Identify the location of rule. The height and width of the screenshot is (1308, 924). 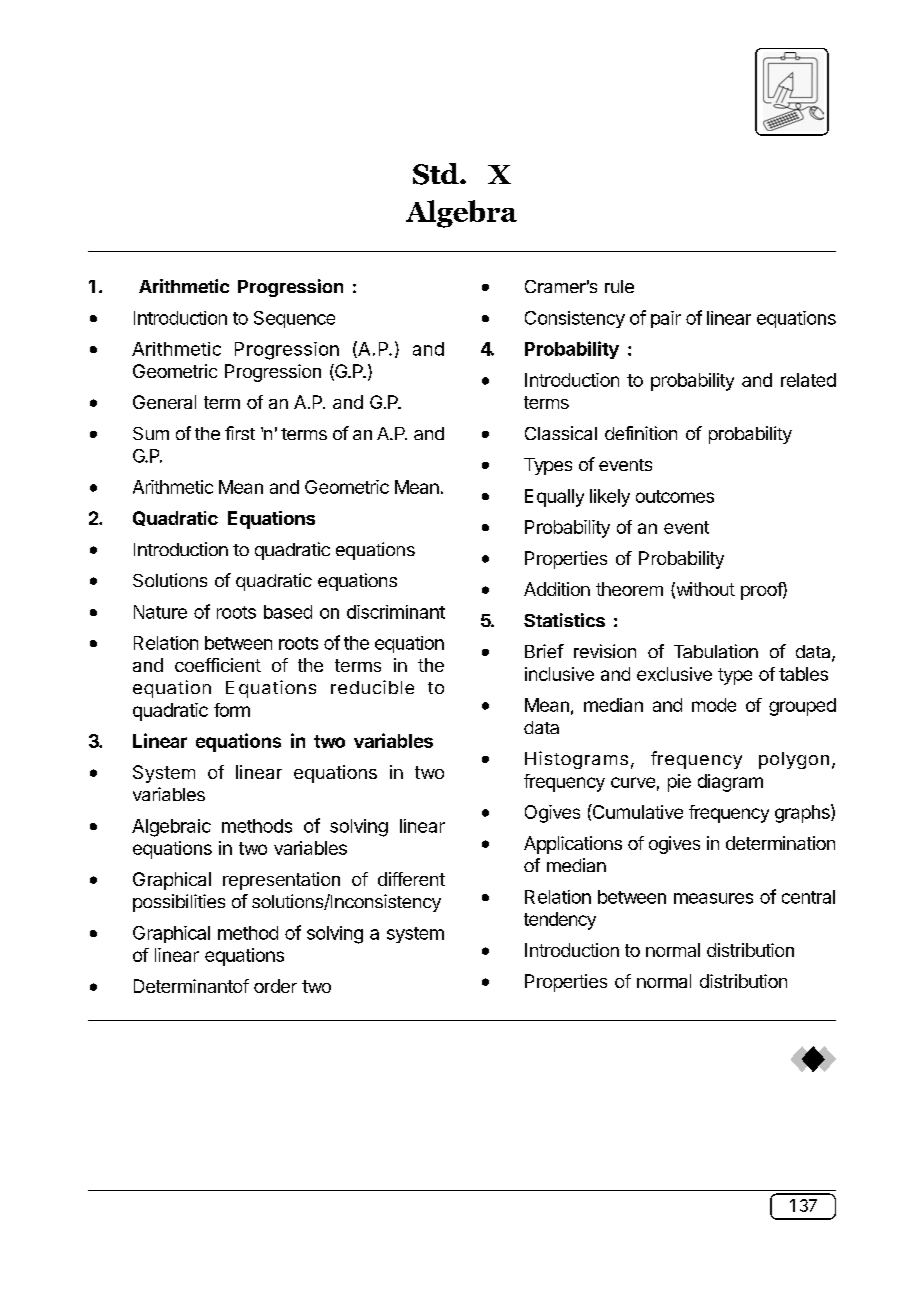
(619, 286).
